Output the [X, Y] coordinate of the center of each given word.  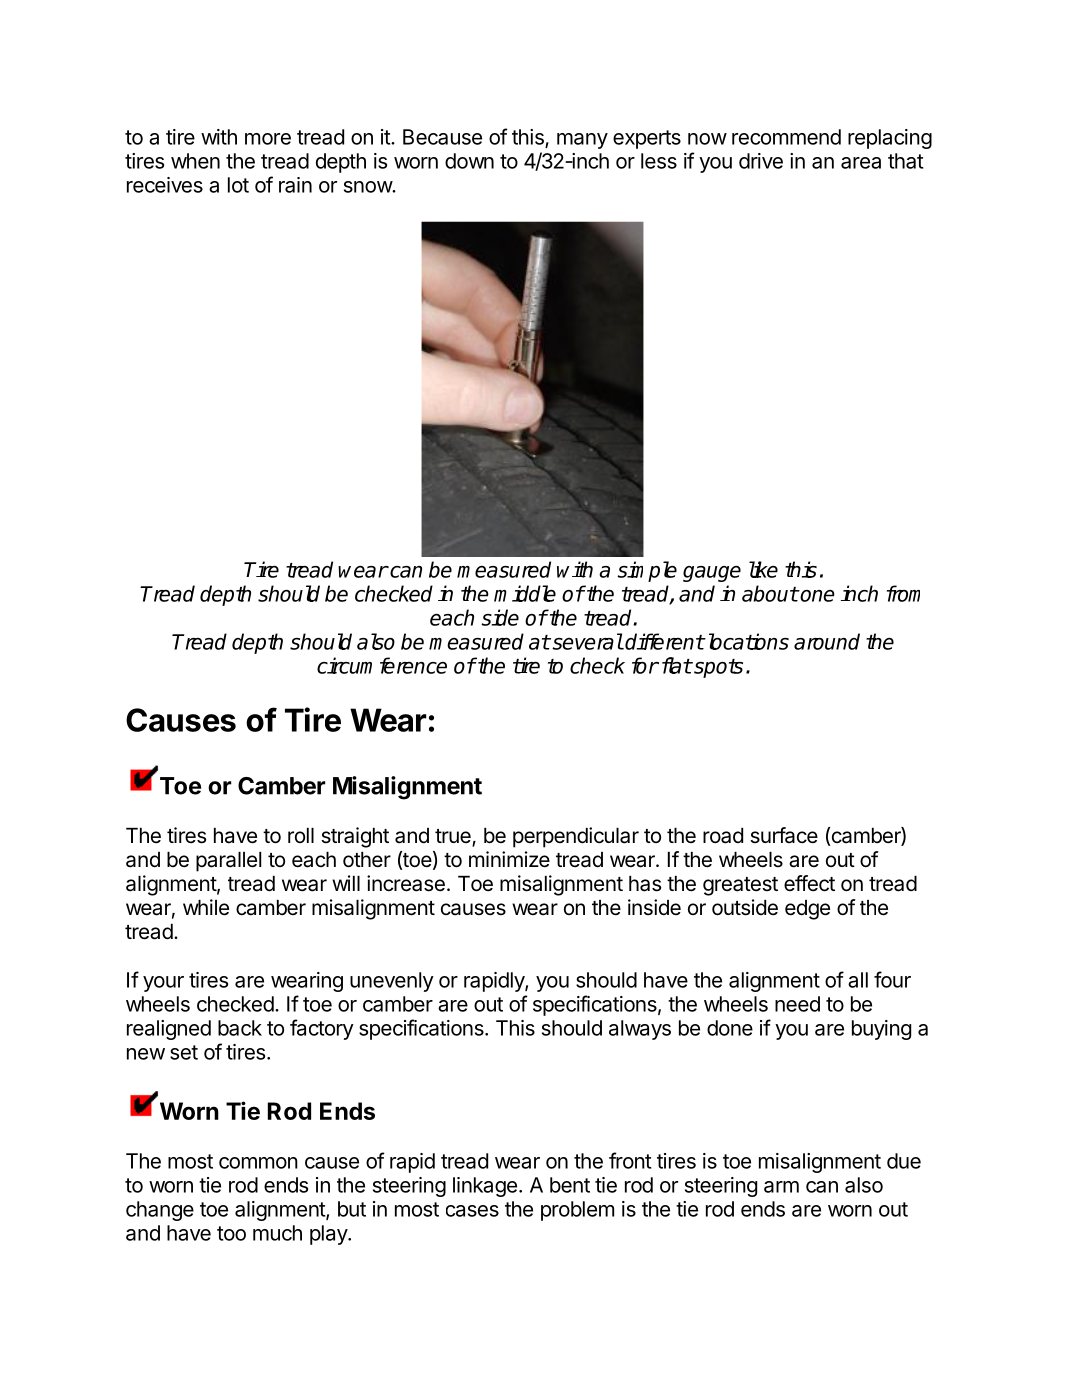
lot [238, 185]
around [827, 641]
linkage [485, 1187]
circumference [382, 665]
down [469, 161]
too [231, 1233]
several [586, 641]
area [861, 163]
